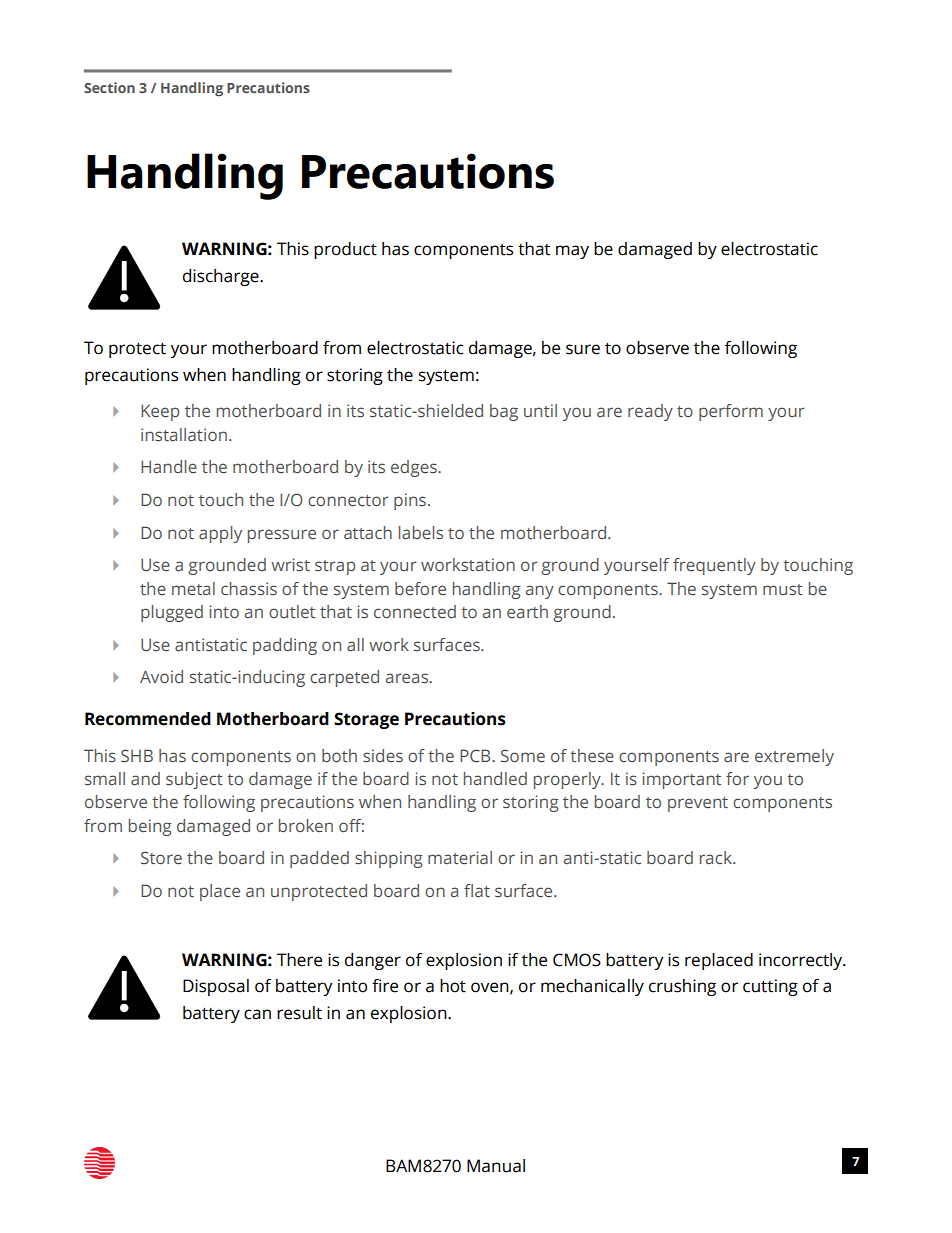 The width and height of the screenshot is (952, 1233). Describe the element at coordinates (109, 87) in the screenshot. I see `Section` at that location.
